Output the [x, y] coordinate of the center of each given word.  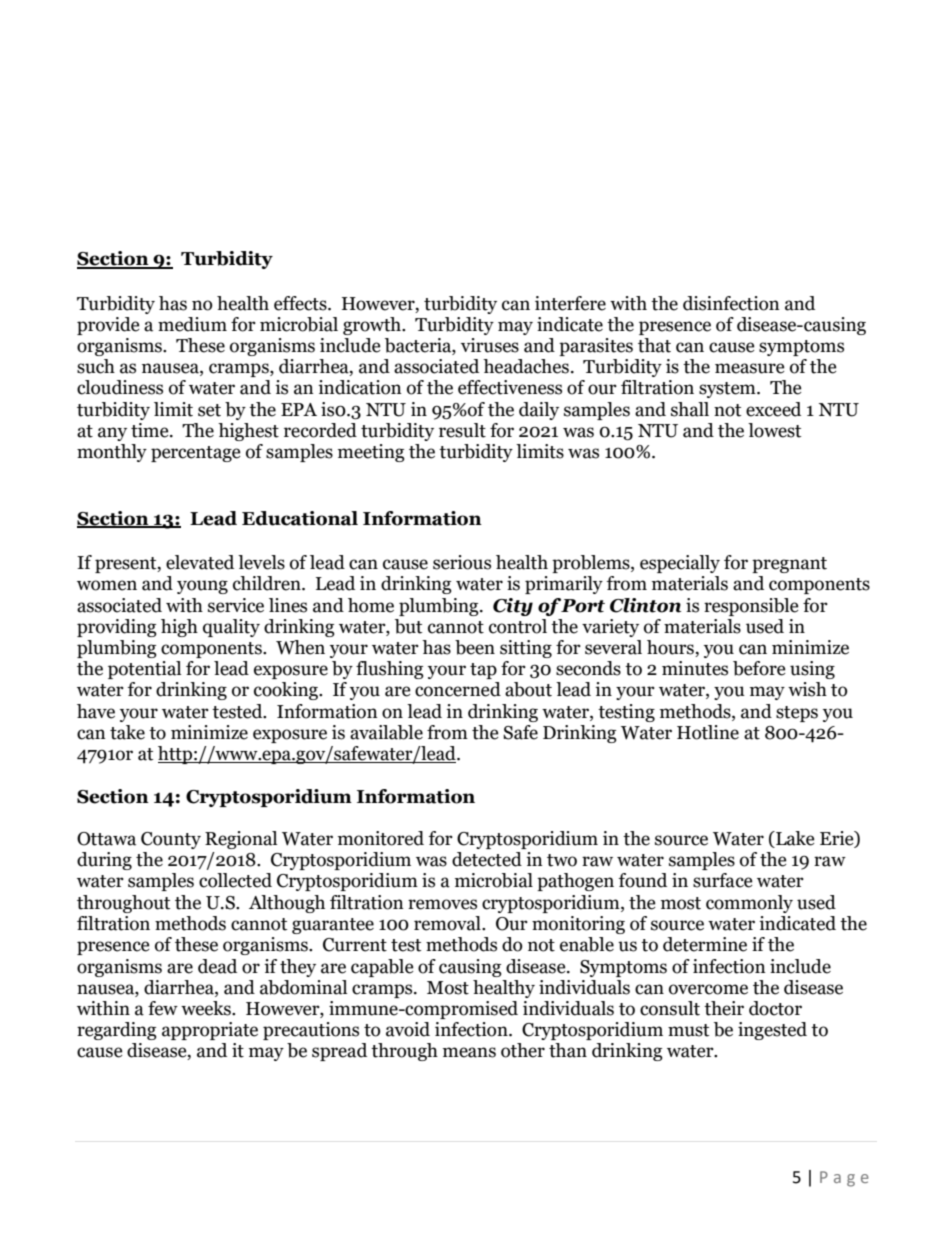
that [654, 345]
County [171, 840]
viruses [490, 345]
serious [462, 562]
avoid [408, 1029]
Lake [794, 839]
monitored [381, 838]
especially [680, 564]
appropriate [210, 1031]
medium [192, 324]
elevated [200, 562]
